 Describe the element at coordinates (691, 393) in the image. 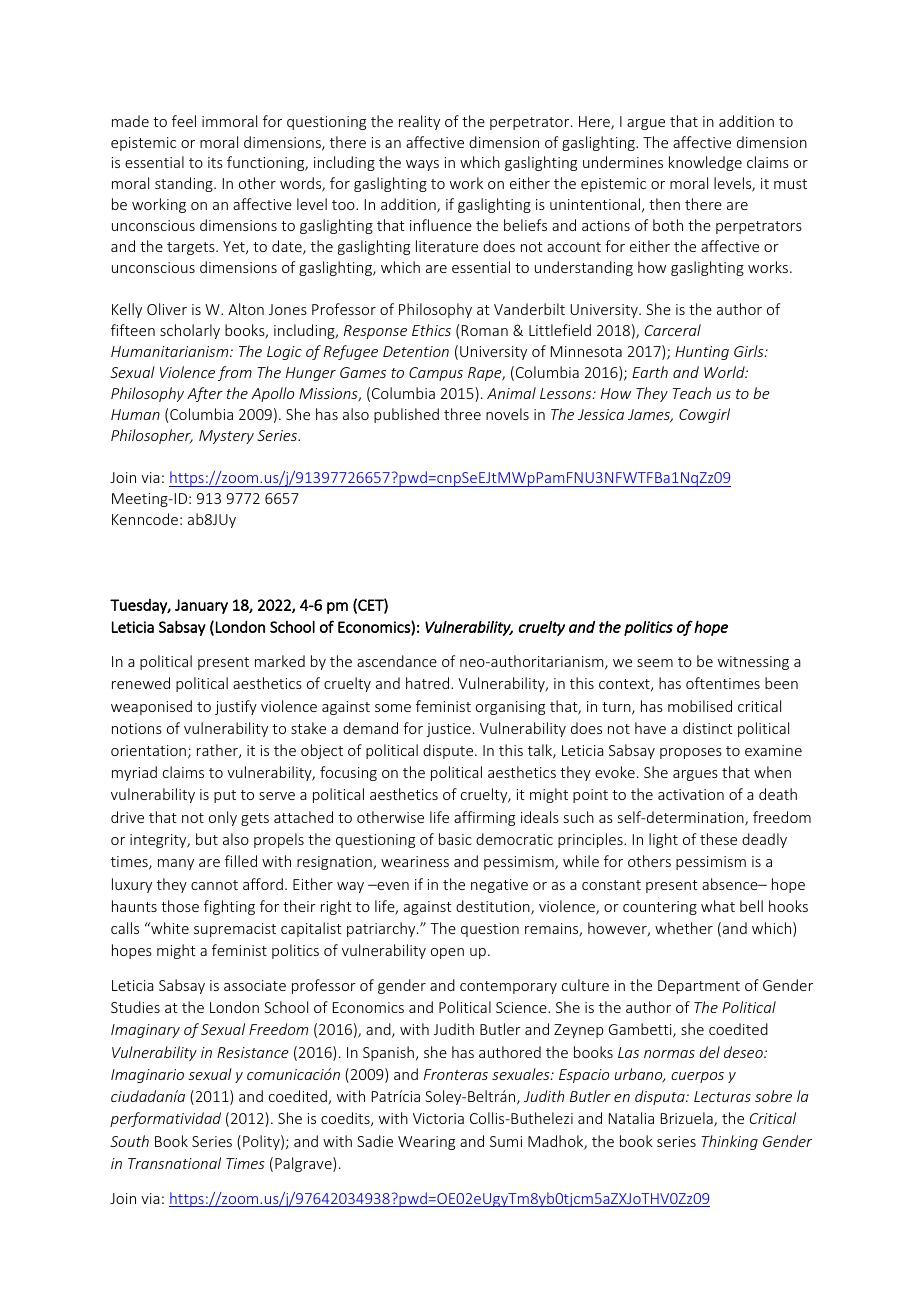

I see `Teach` at that location.
